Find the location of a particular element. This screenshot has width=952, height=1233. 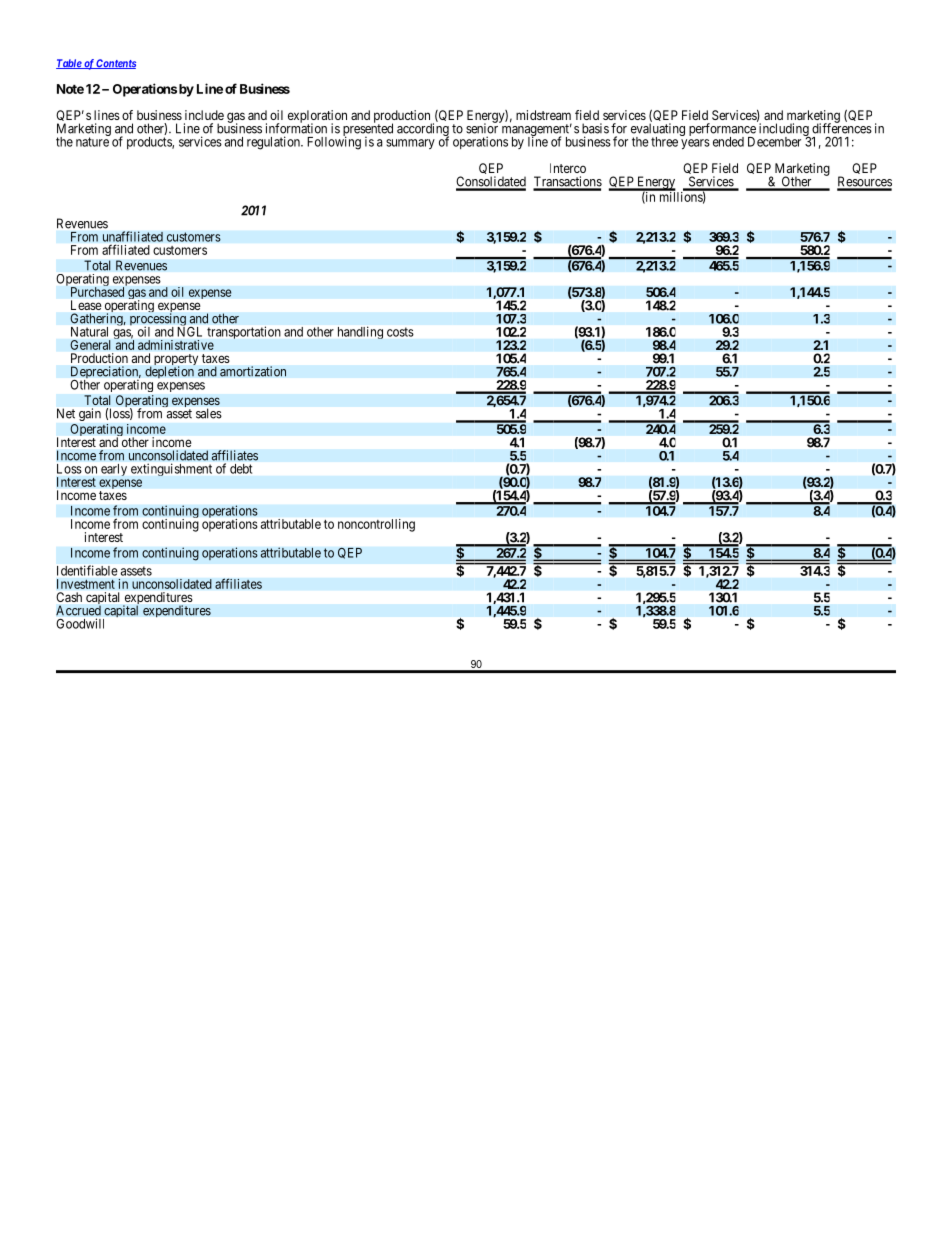

midstream is located at coordinates (543, 115).
